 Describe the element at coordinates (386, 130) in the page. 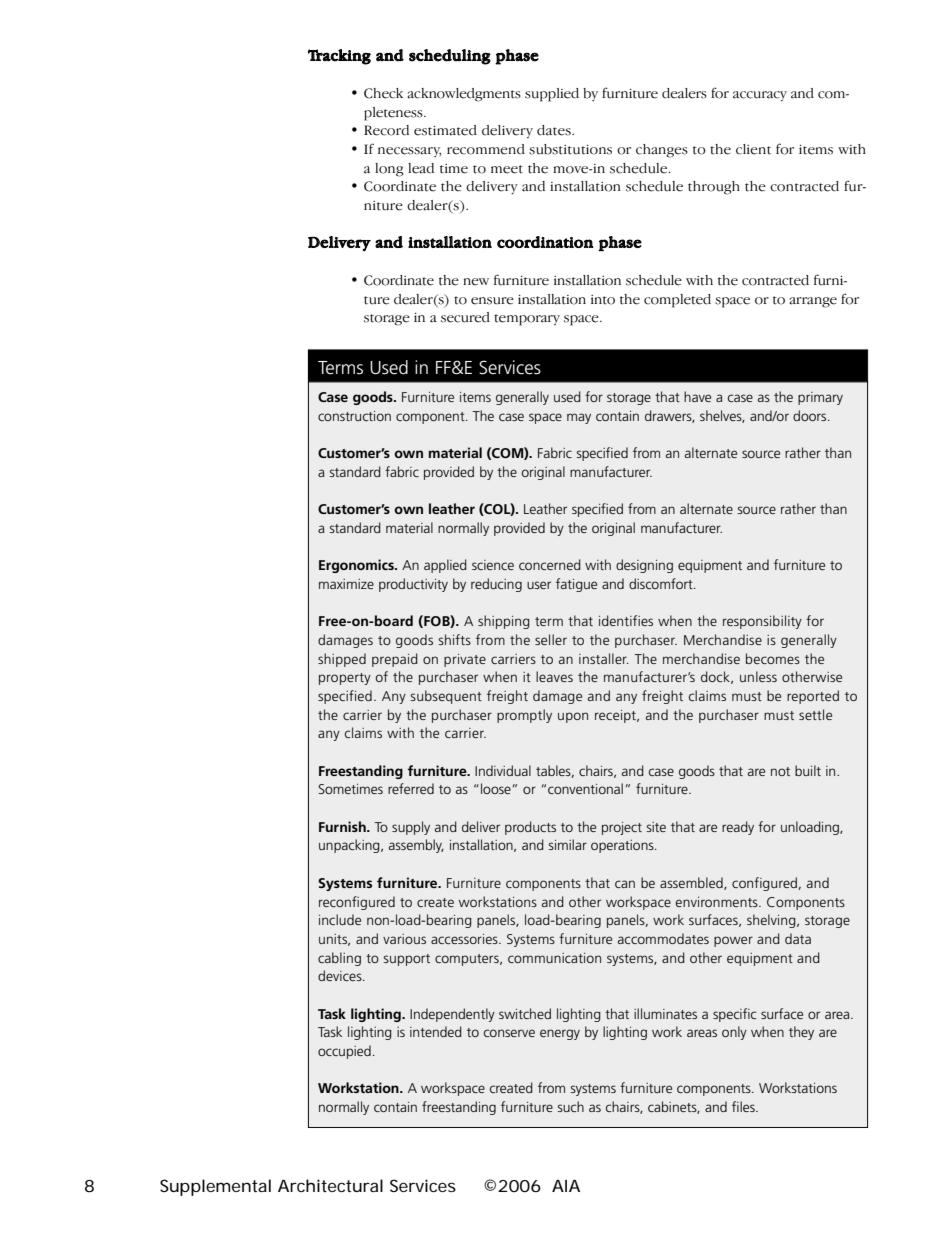

I see `Record` at that location.
